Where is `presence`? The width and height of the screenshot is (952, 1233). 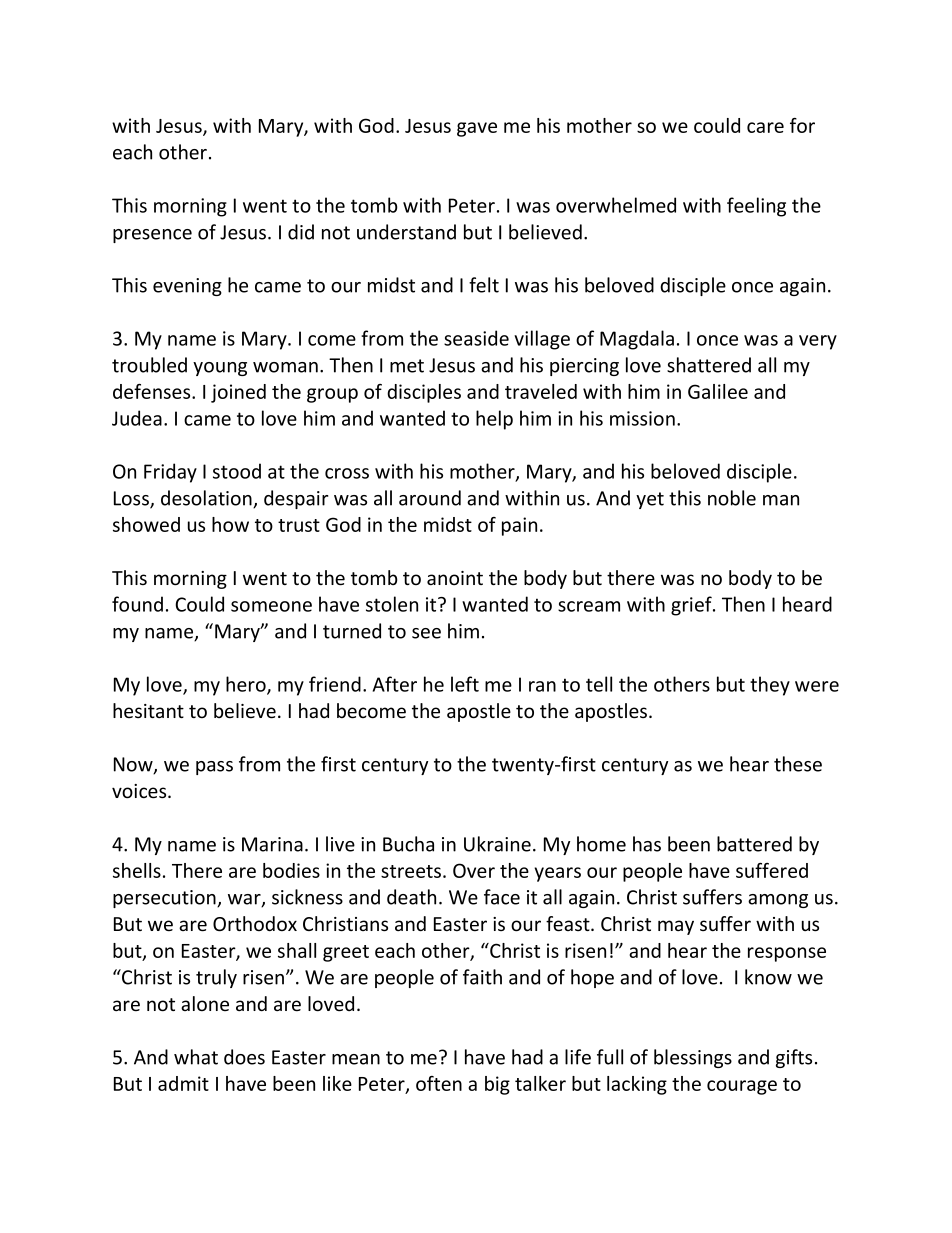
presence is located at coordinates (152, 236).
